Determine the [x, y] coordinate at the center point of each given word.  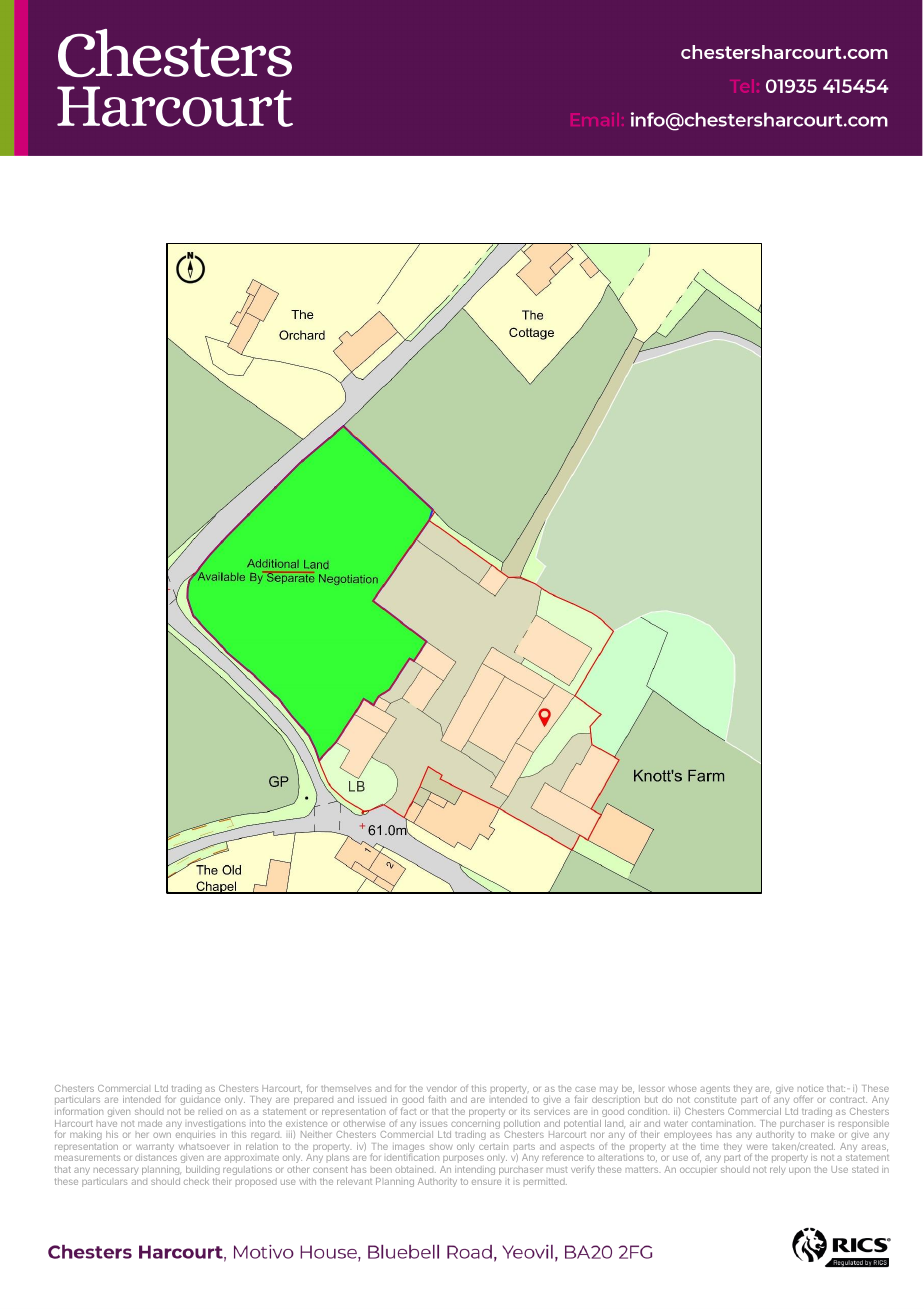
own [162, 1135]
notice [810, 1088]
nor [597, 1135]
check [196, 1181]
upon [799, 1171]
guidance [200, 1100]
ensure [486, 1182]
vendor [441, 1088]
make [822, 1134]
